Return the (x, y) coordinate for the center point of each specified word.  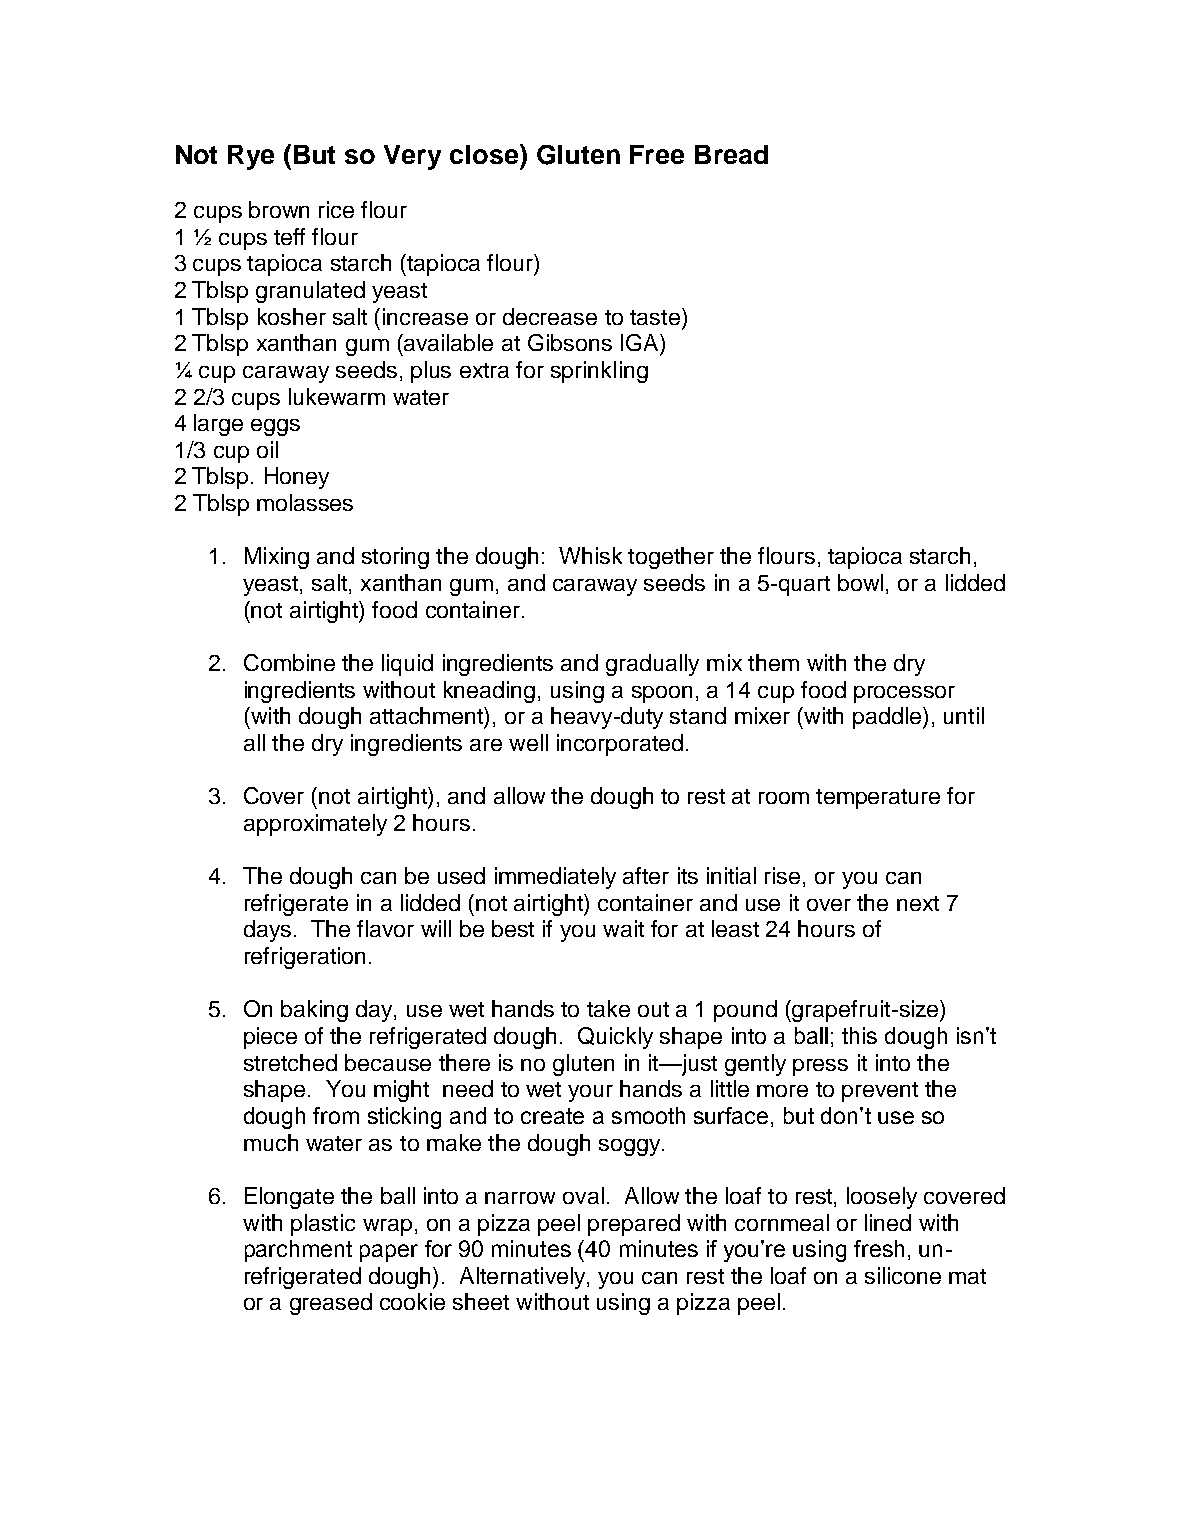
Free (657, 154)
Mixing (277, 558)
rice (336, 209)
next (918, 903)
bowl (860, 582)
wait (623, 928)
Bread (731, 154)
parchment (298, 1251)
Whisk (590, 555)
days (267, 931)
